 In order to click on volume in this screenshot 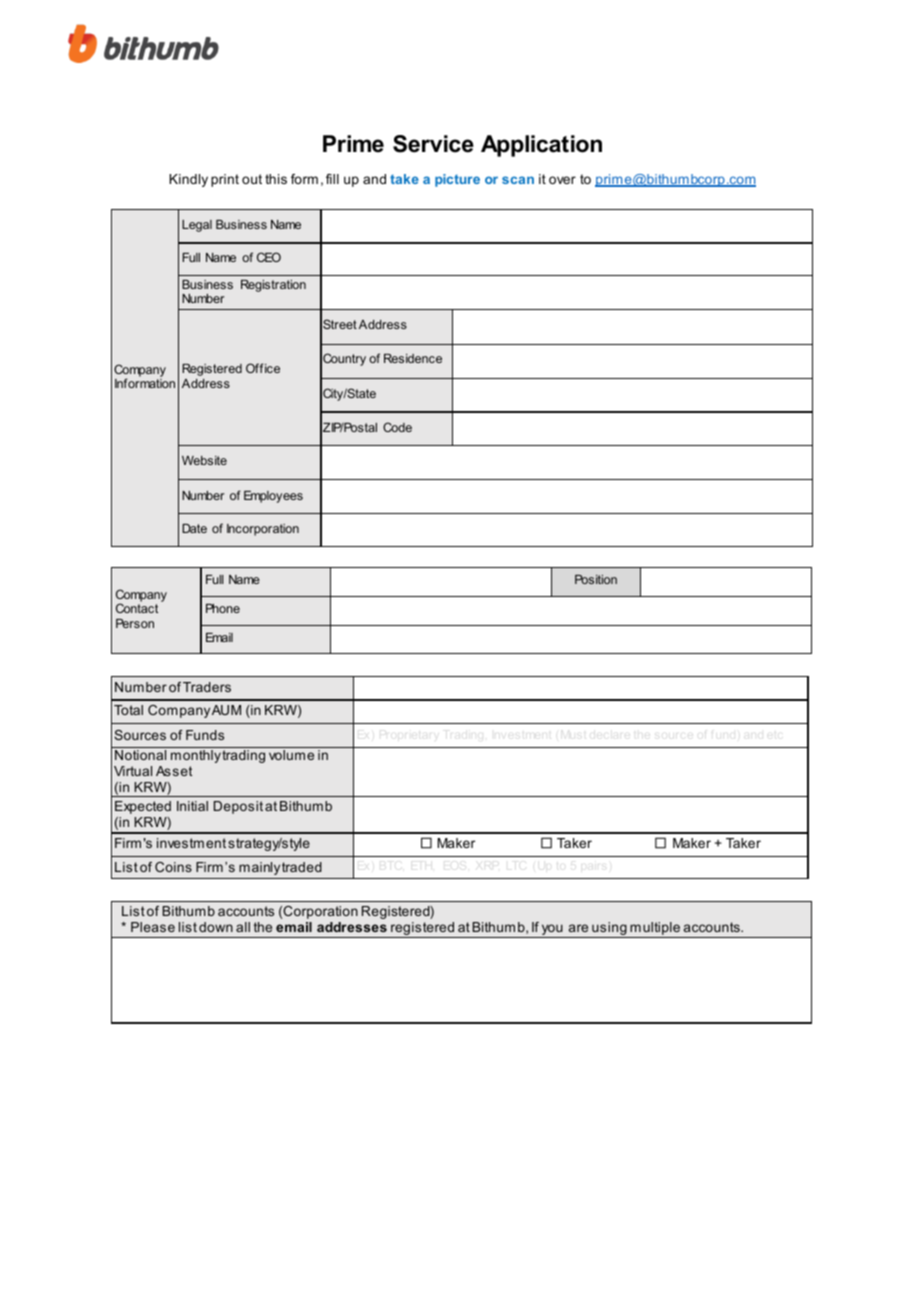, I will do `click(292, 753)`.
